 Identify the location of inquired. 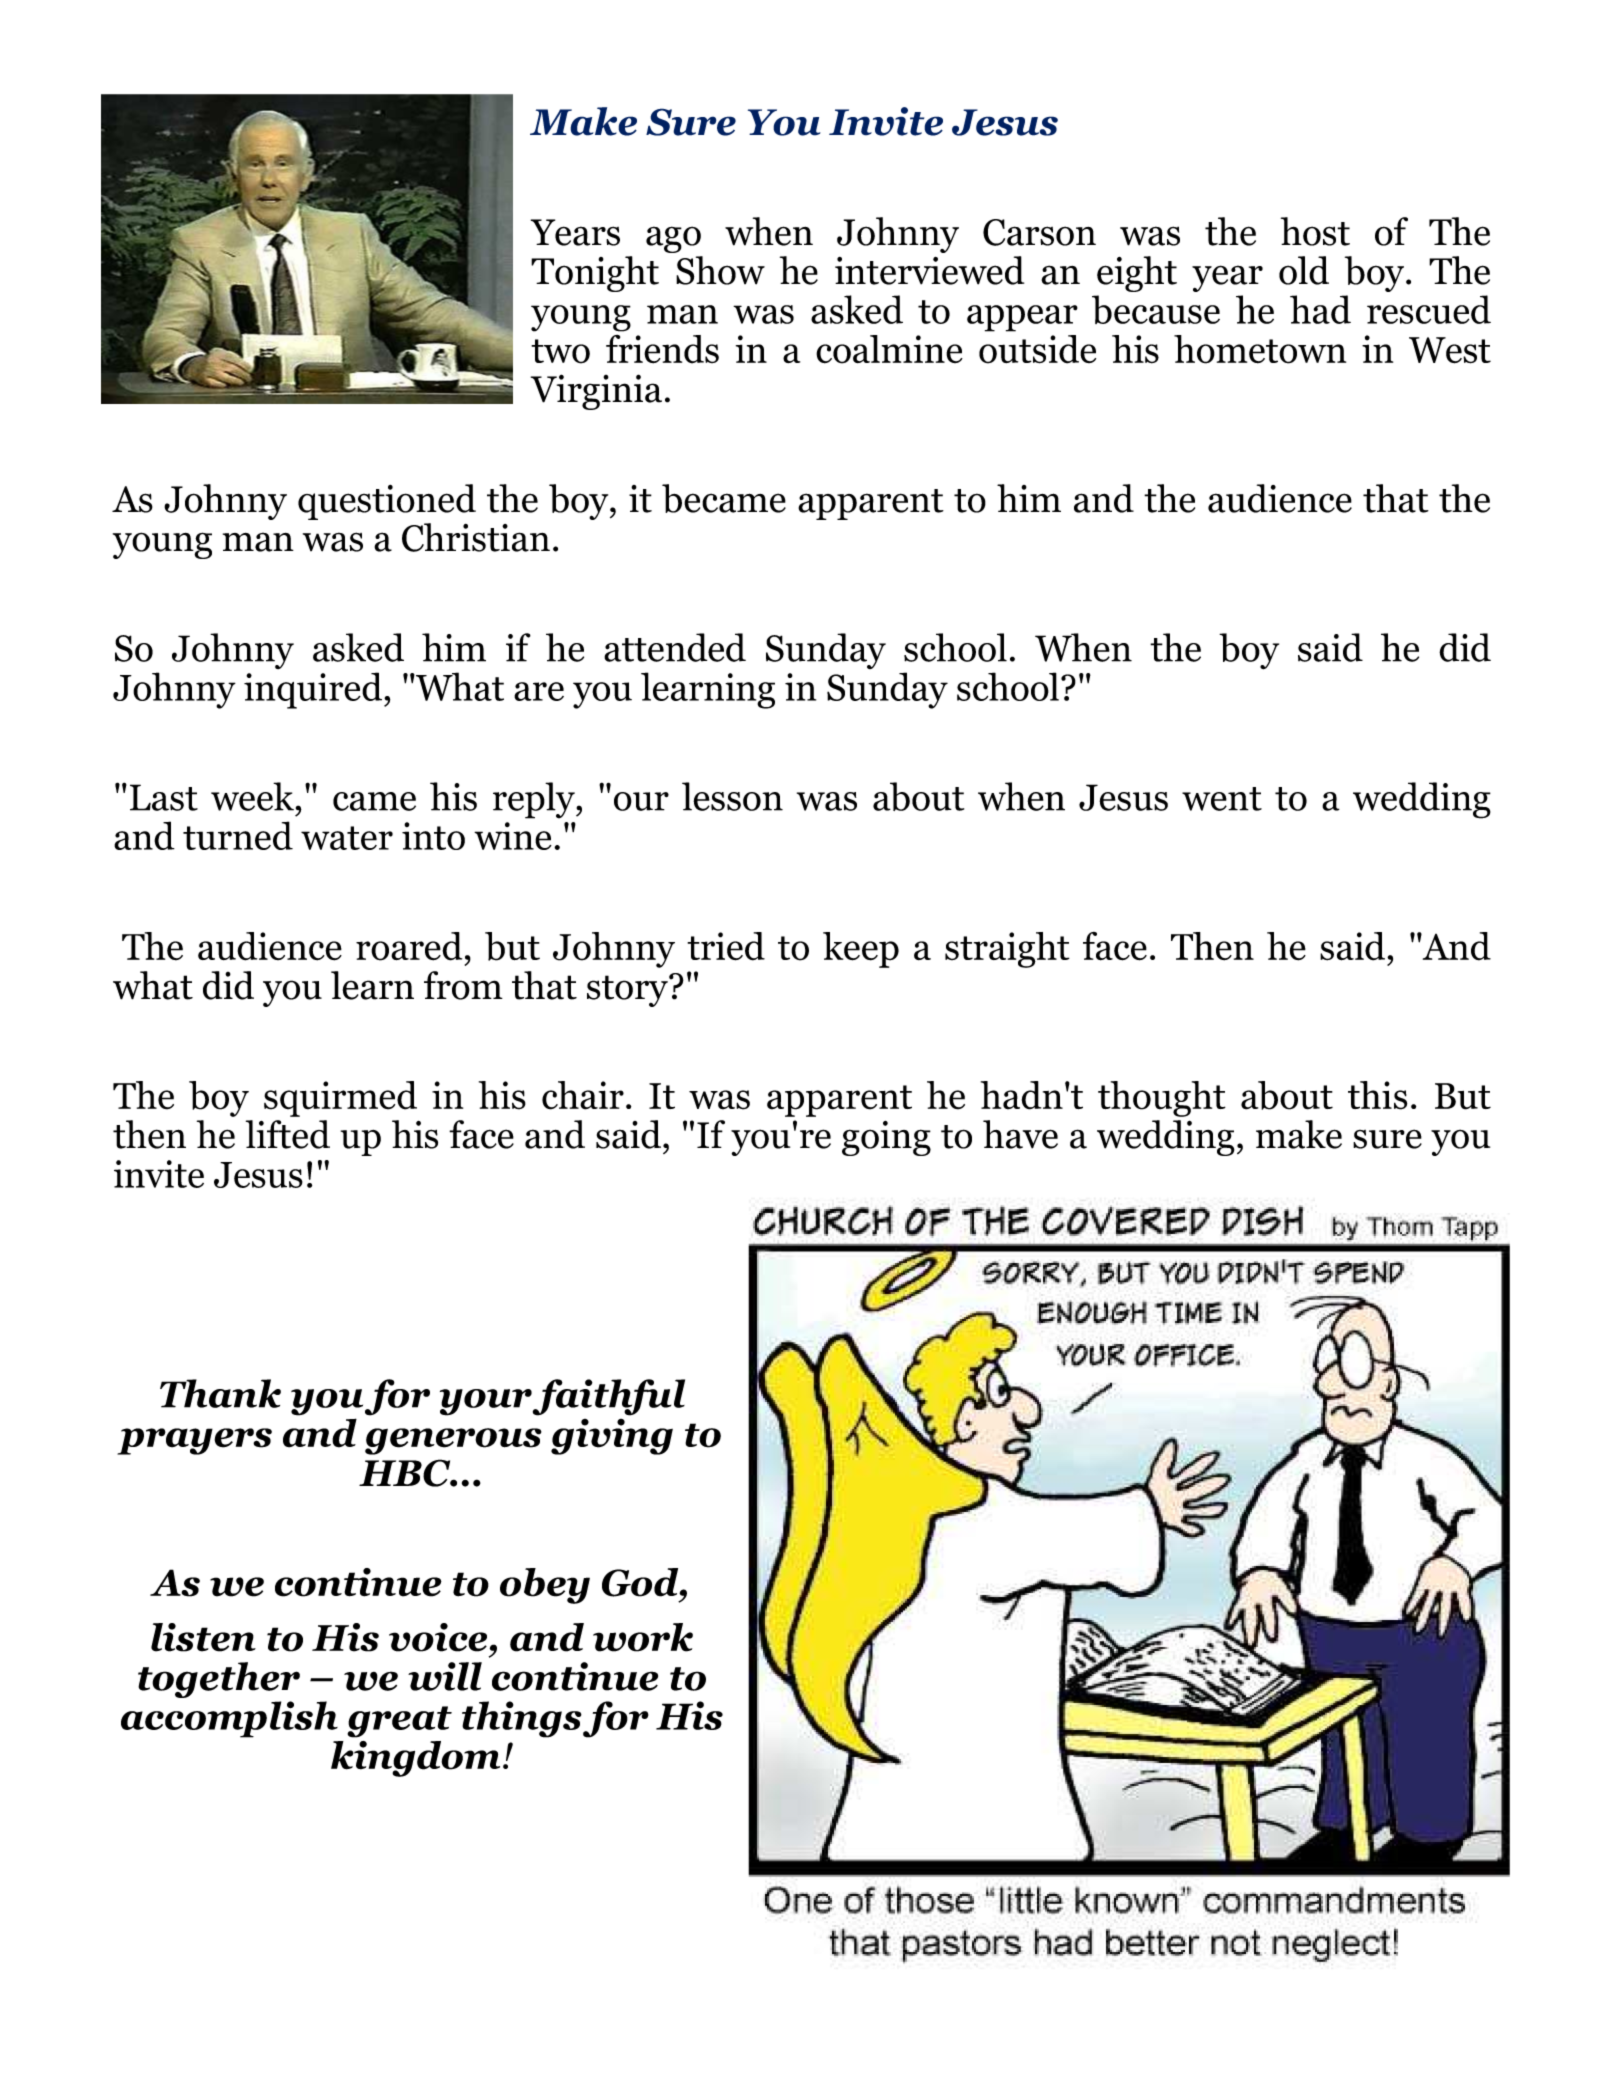
(314, 690).
